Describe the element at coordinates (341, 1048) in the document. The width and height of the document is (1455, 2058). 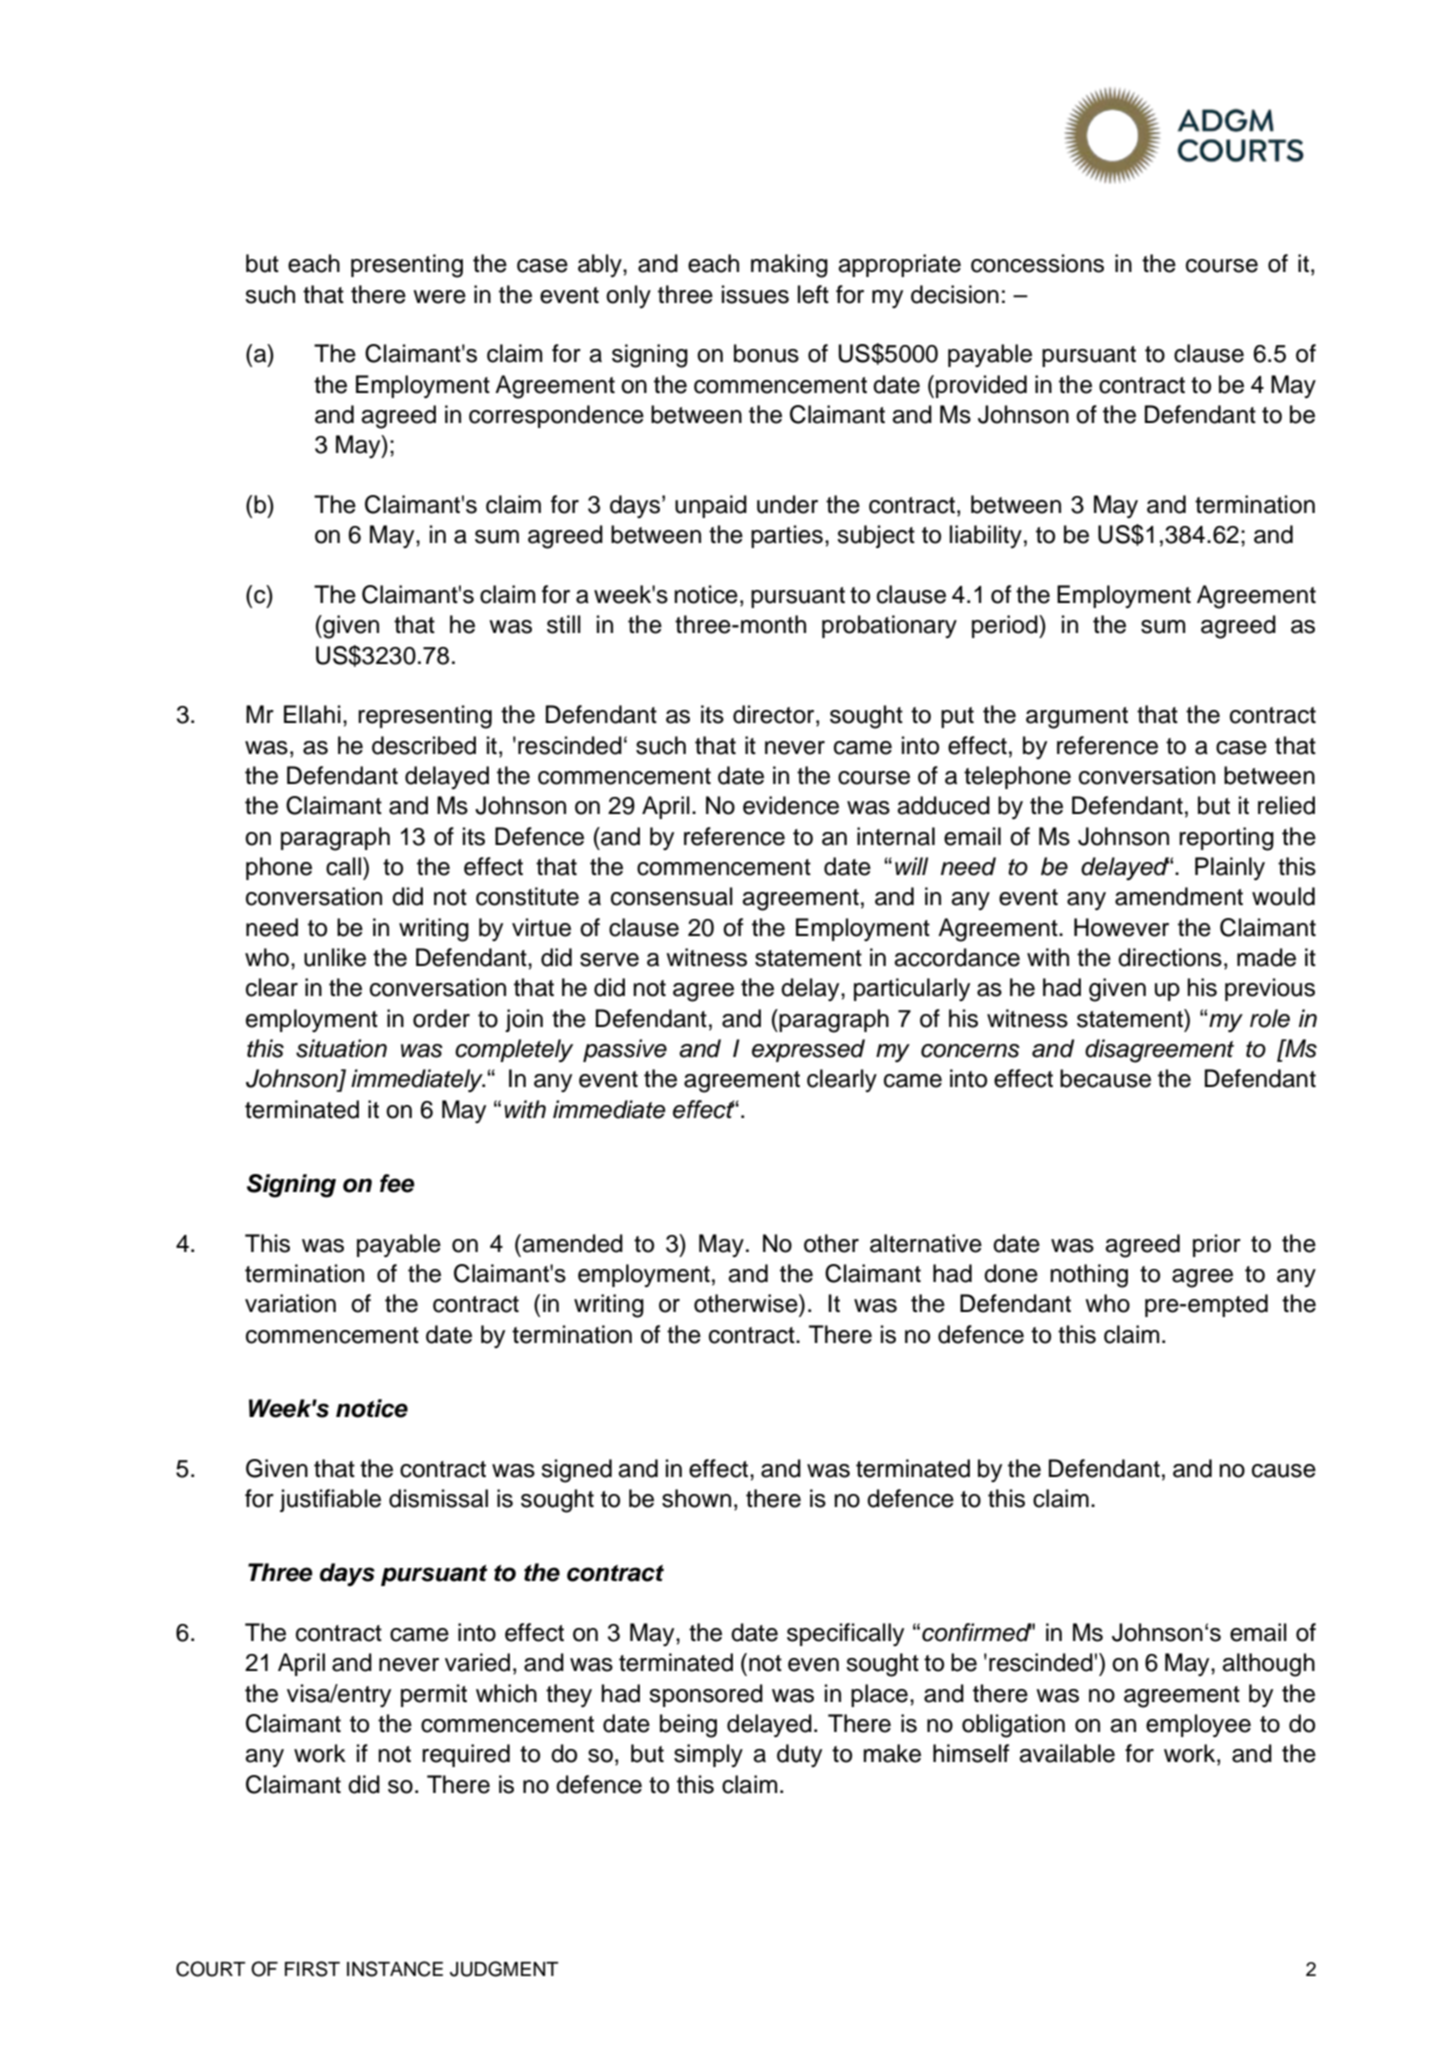
I see `situation` at that location.
